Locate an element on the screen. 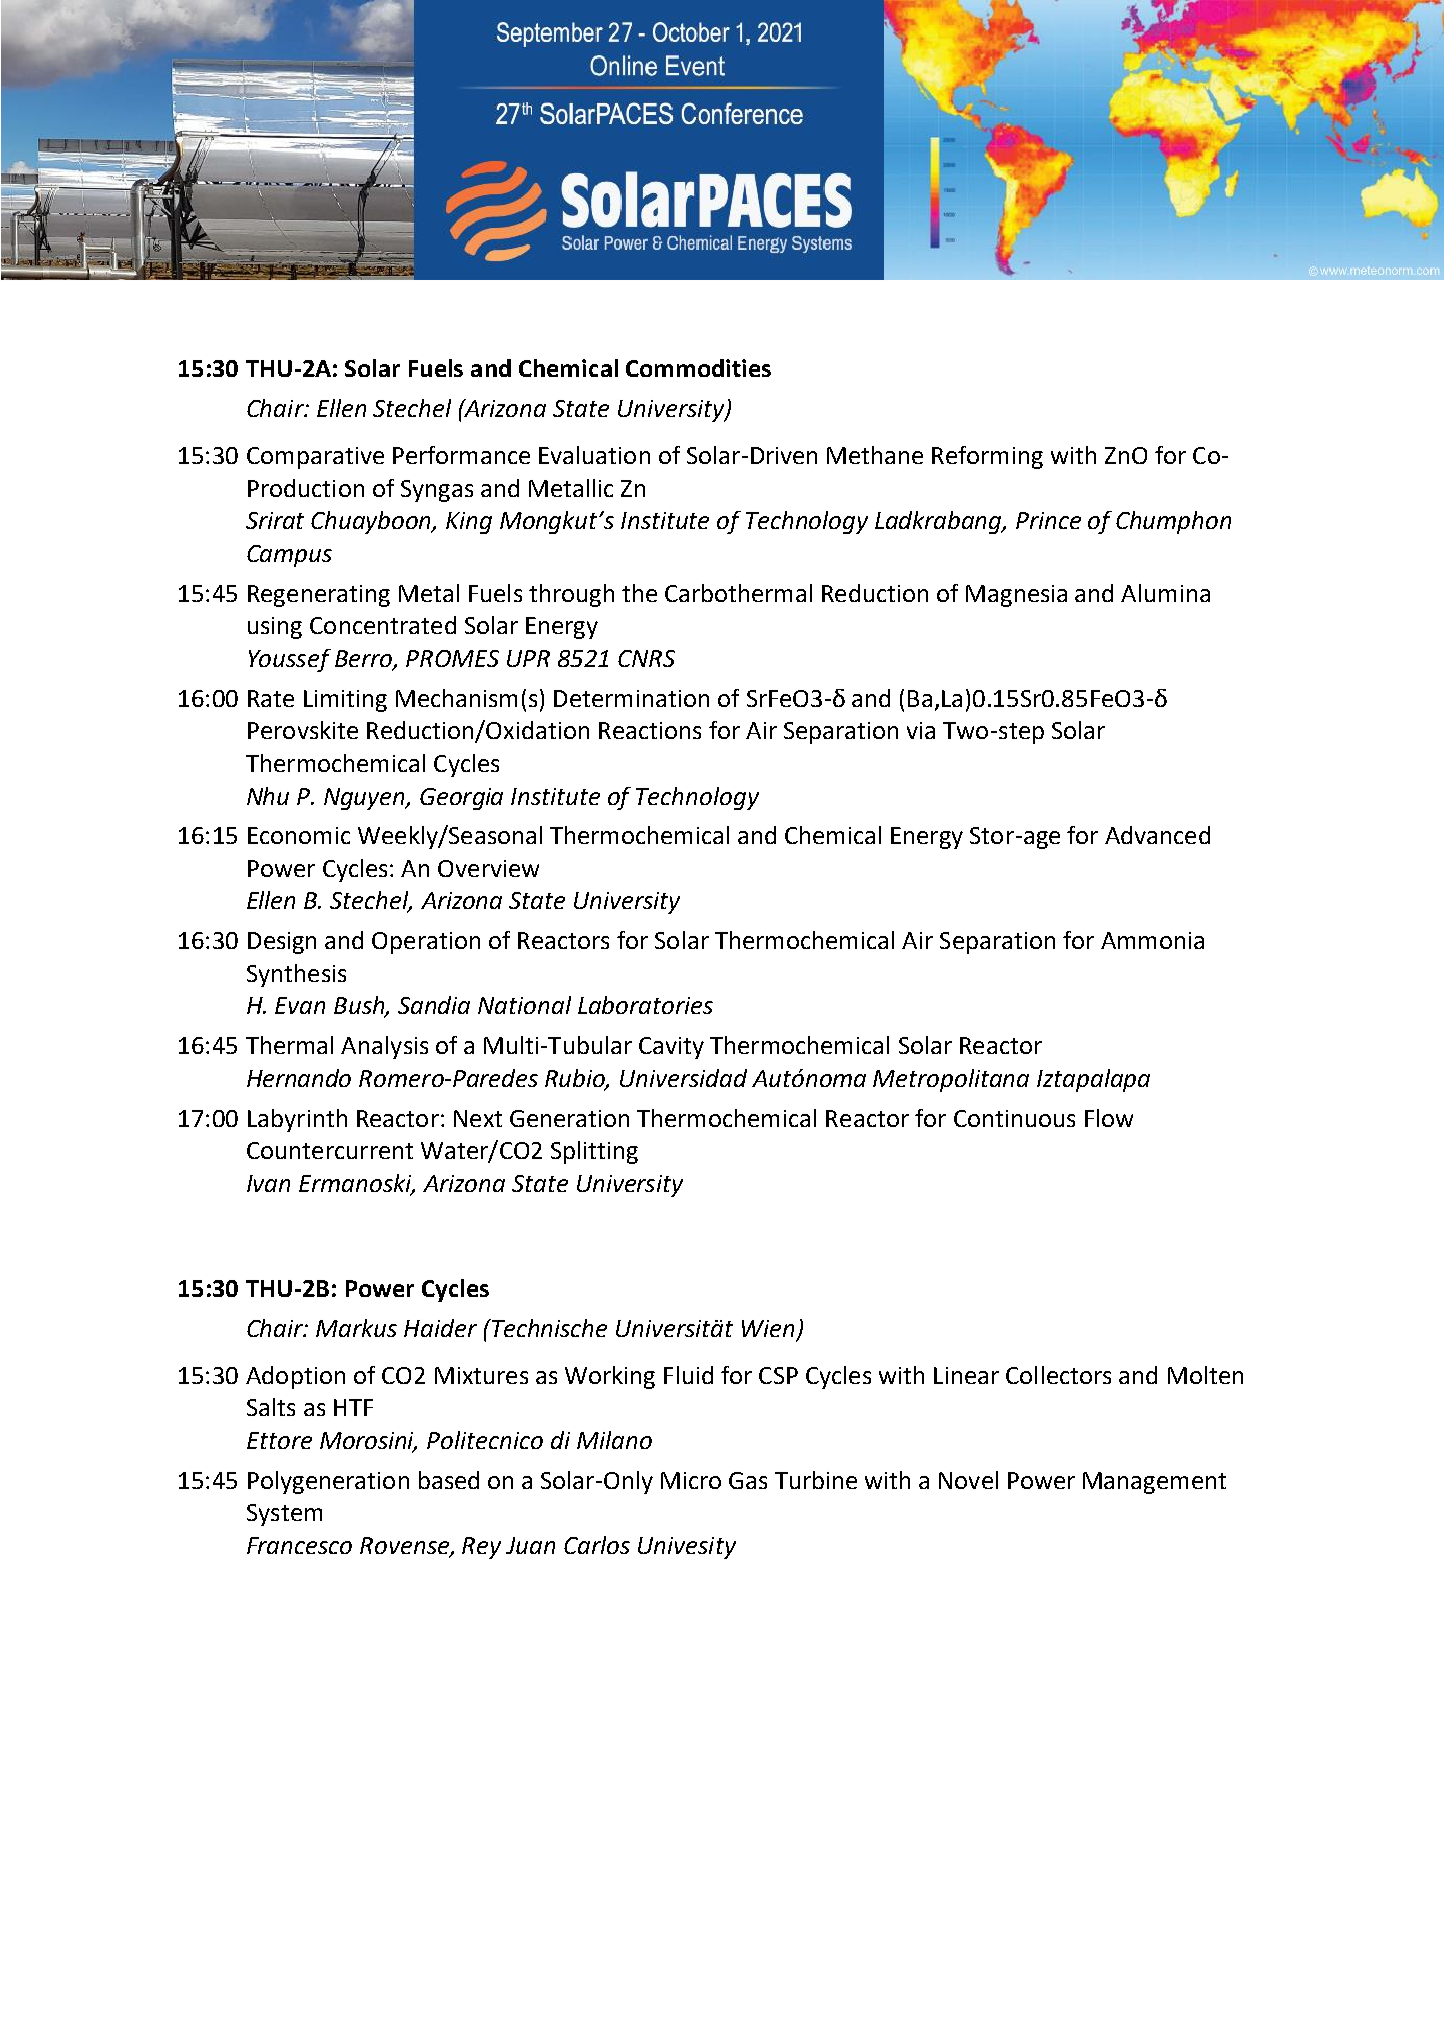 Image resolution: width=1444 pixels, height=2042 pixels. Reforming is located at coordinates (987, 457).
